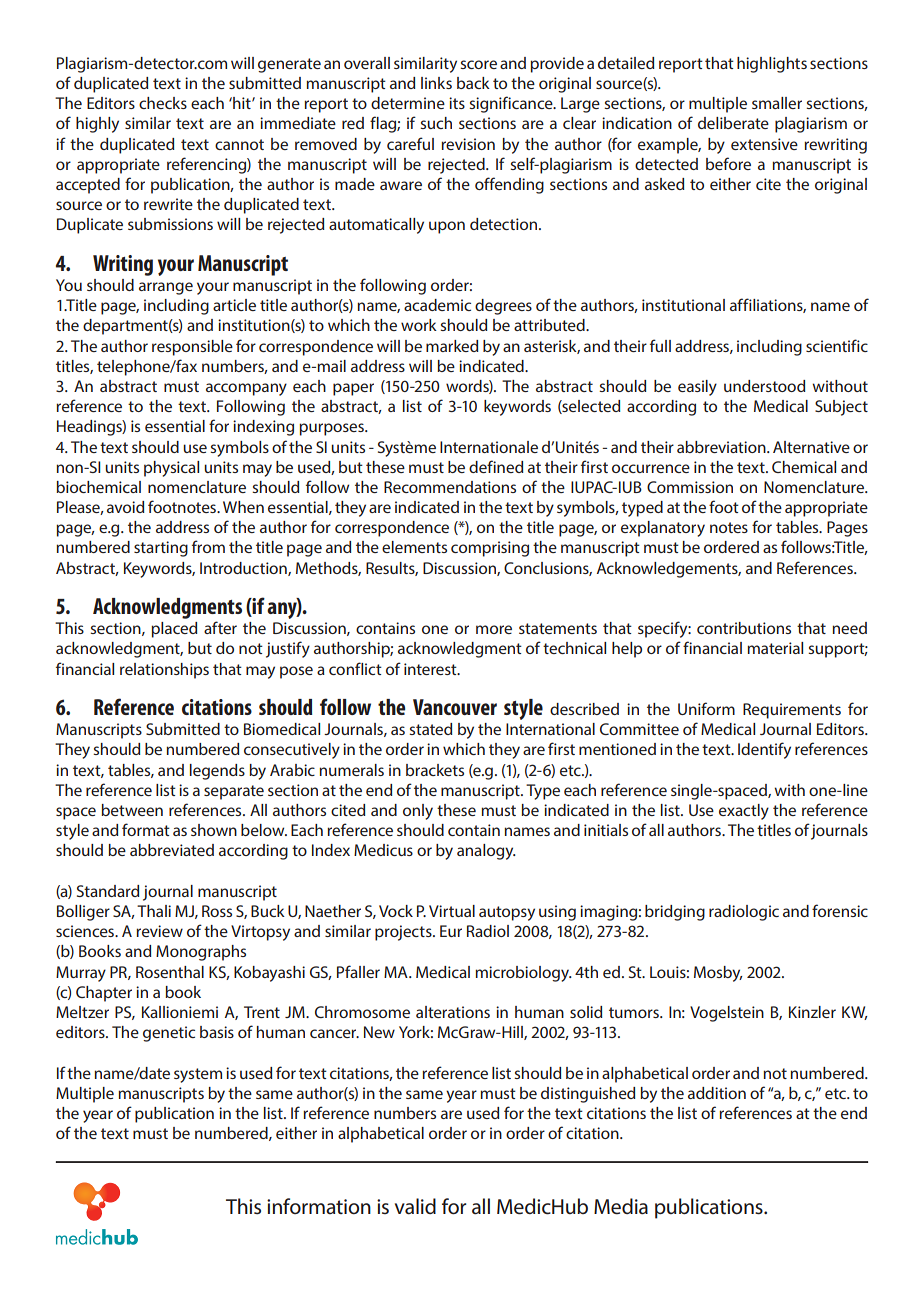 The image size is (924, 1308). What do you see at coordinates (717, 1093) in the document?
I see `addition` at bounding box center [717, 1093].
